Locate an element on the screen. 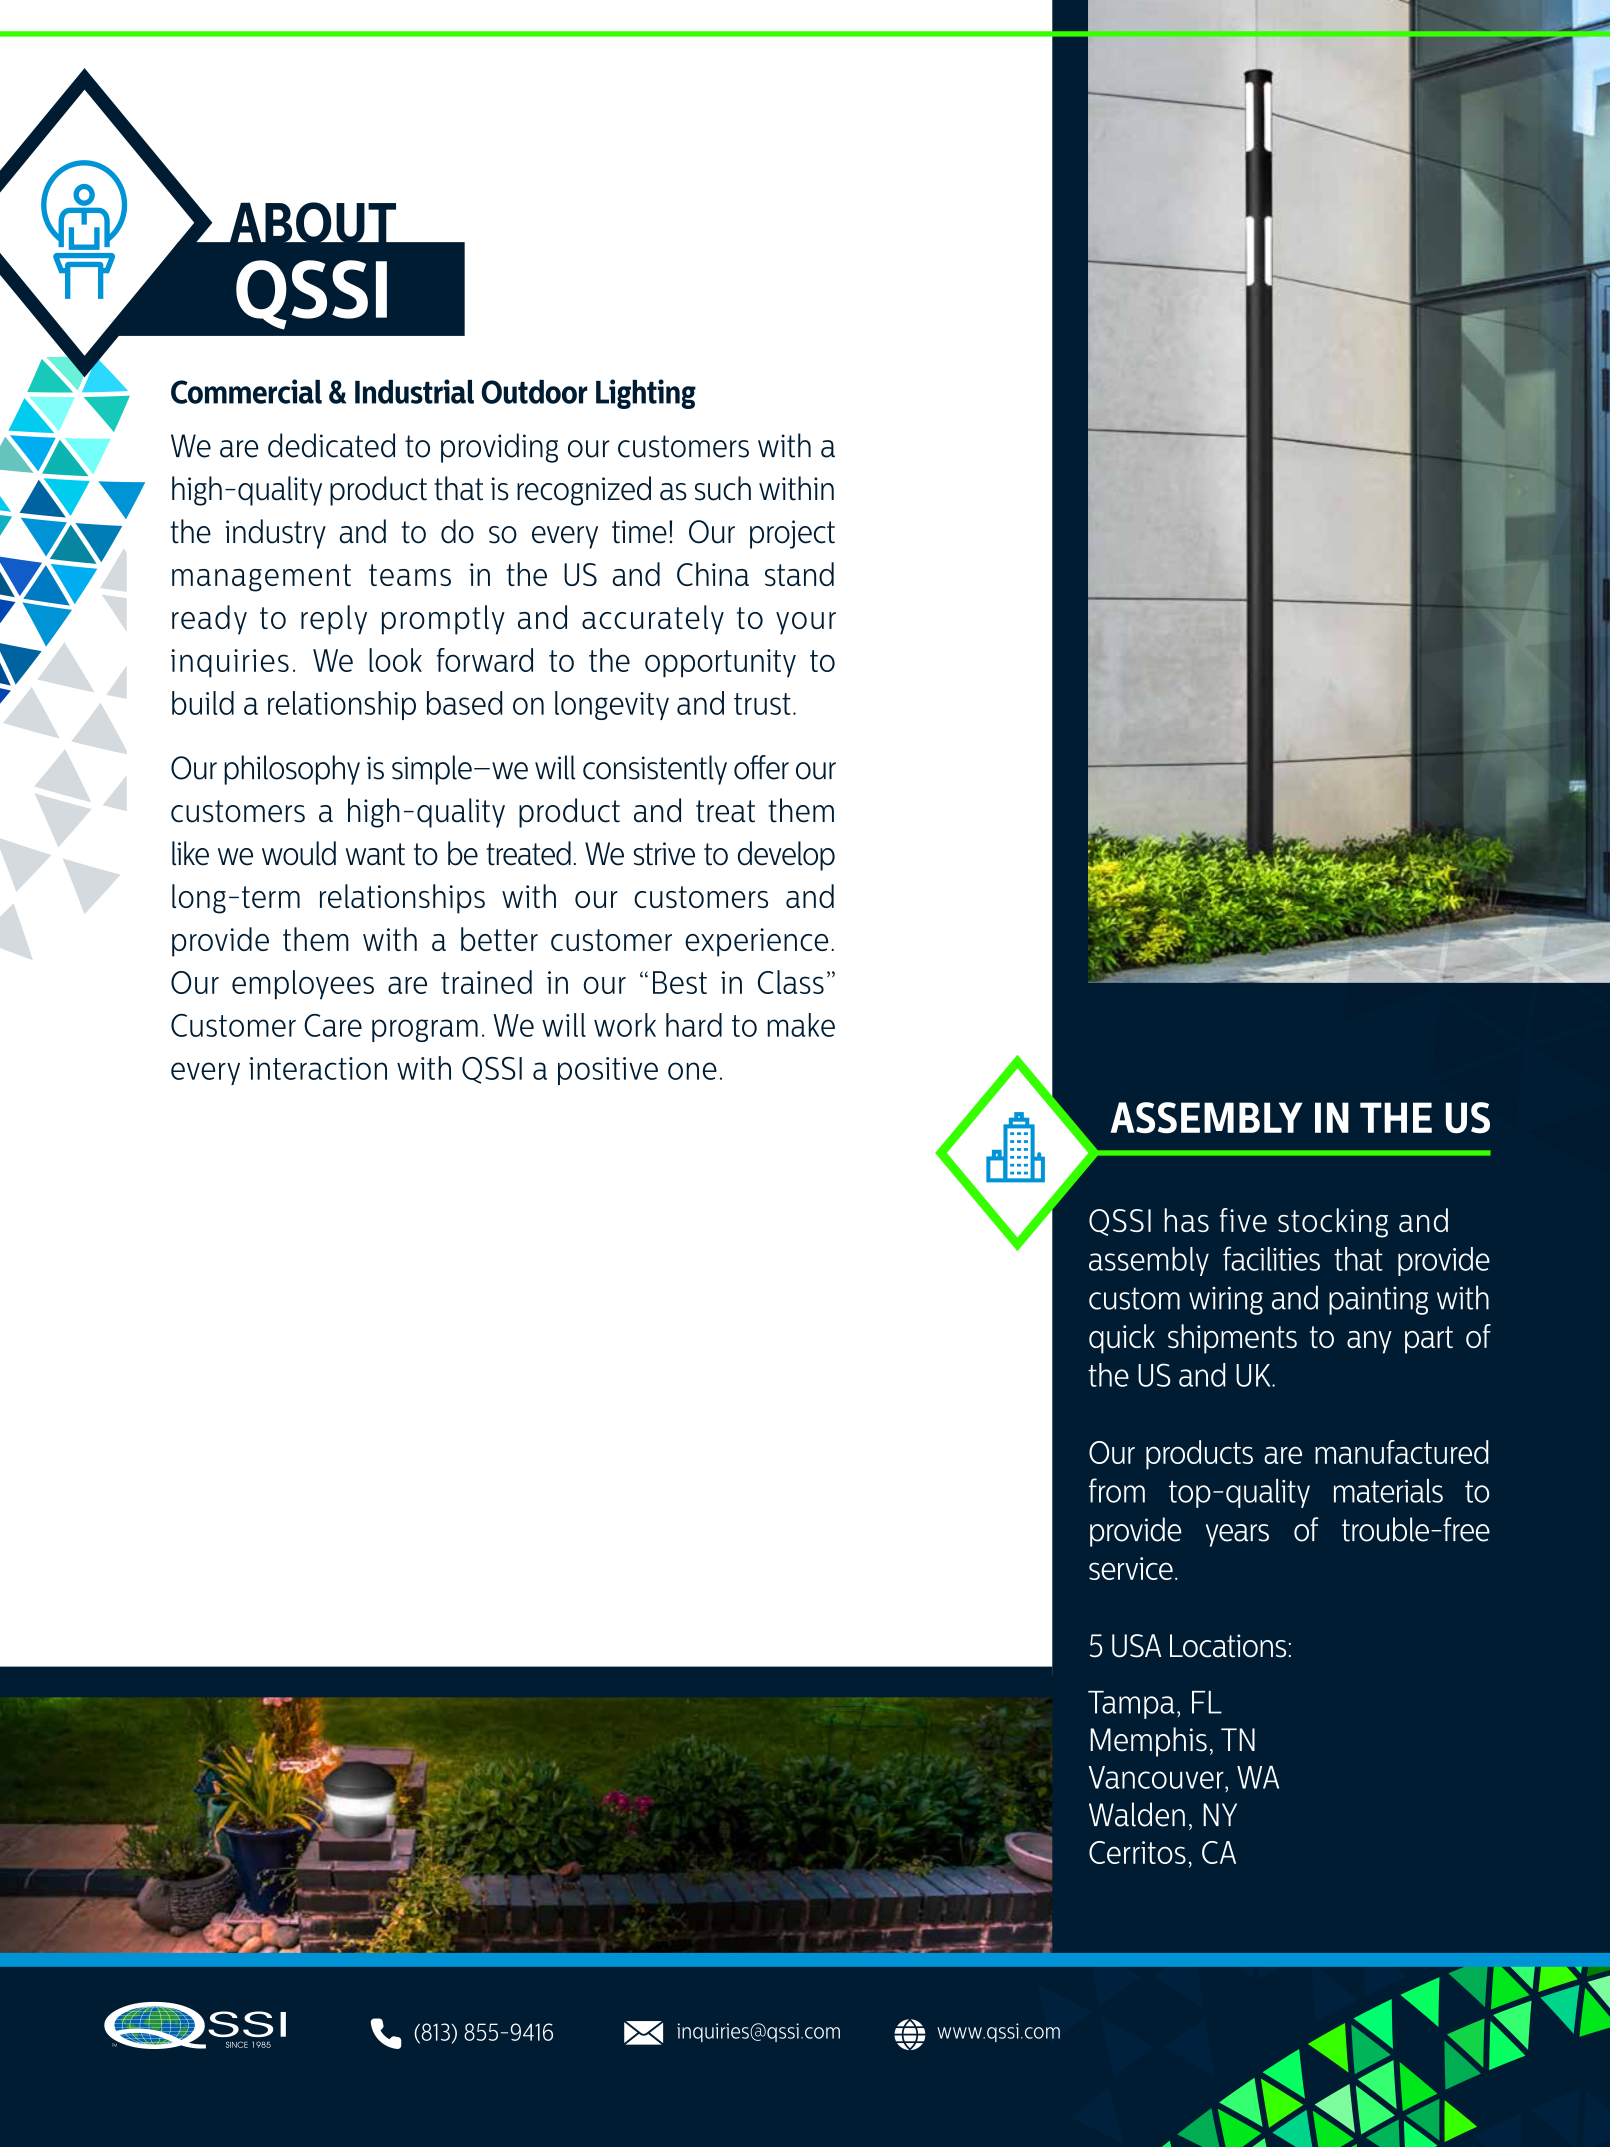 Image resolution: width=1610 pixels, height=2147 pixels. dedicated is located at coordinates (331, 445).
